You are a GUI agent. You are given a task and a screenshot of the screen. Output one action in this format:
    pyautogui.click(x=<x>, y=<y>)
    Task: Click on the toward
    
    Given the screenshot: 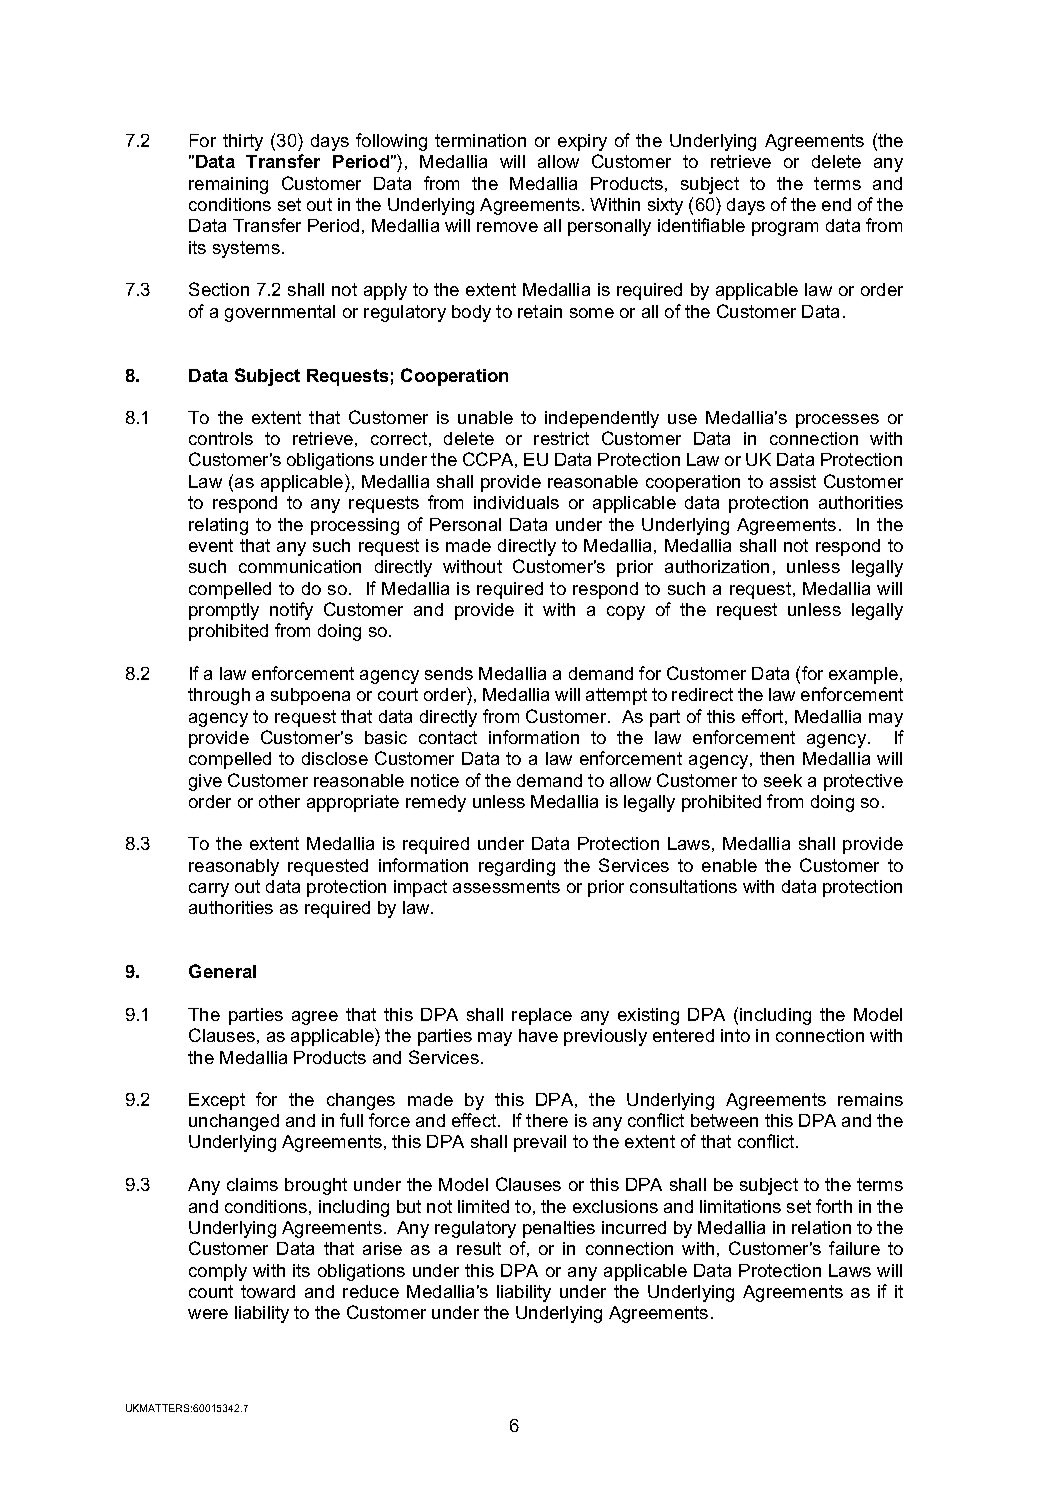 What is the action you would take?
    pyautogui.click(x=268, y=1291)
